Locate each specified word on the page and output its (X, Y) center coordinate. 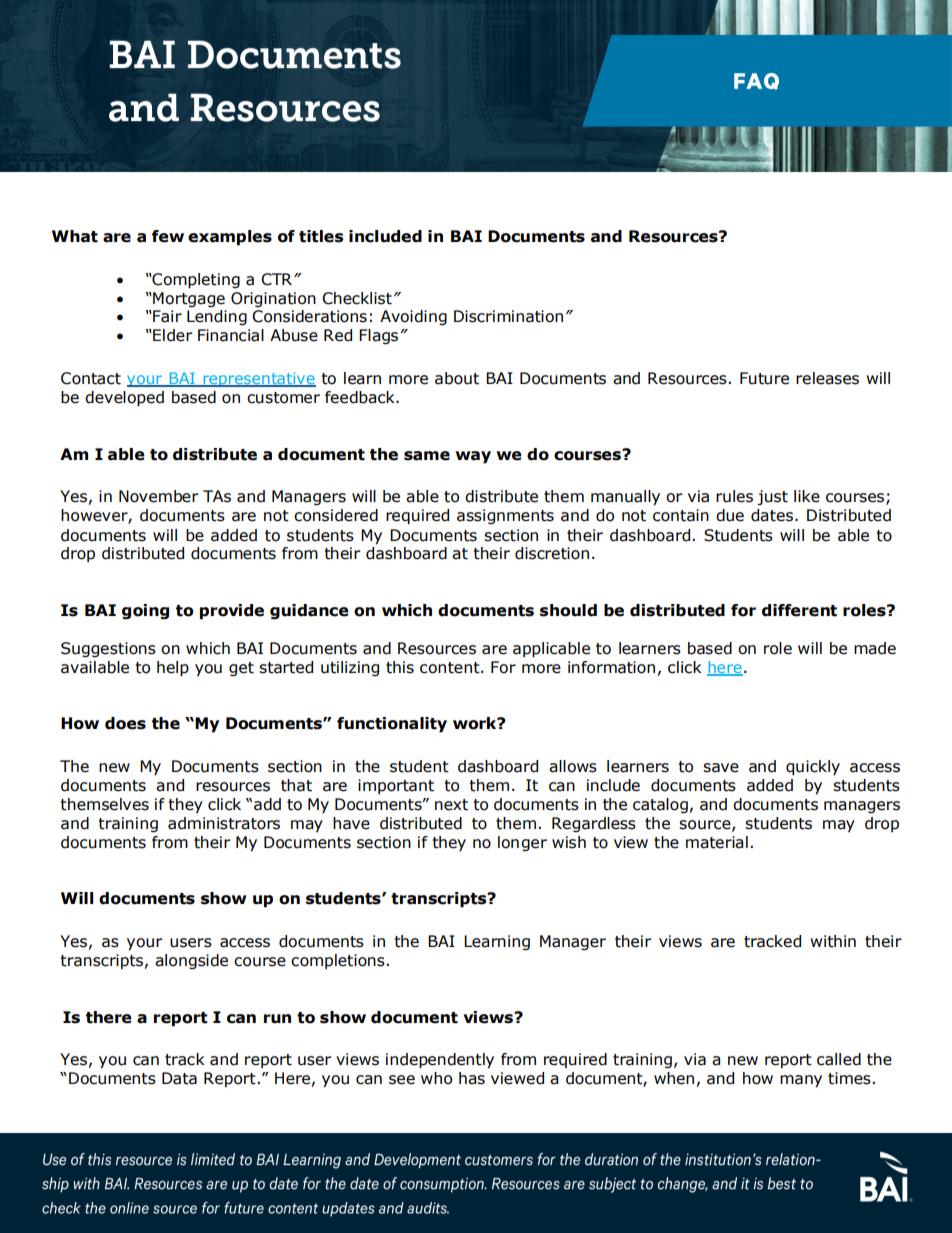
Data (179, 1078)
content (451, 668)
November (159, 496)
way (473, 457)
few (168, 236)
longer (522, 843)
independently (440, 1061)
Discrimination (508, 316)
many (801, 1081)
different (799, 610)
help (173, 669)
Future (764, 378)
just (772, 498)
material (717, 842)
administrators (224, 823)
